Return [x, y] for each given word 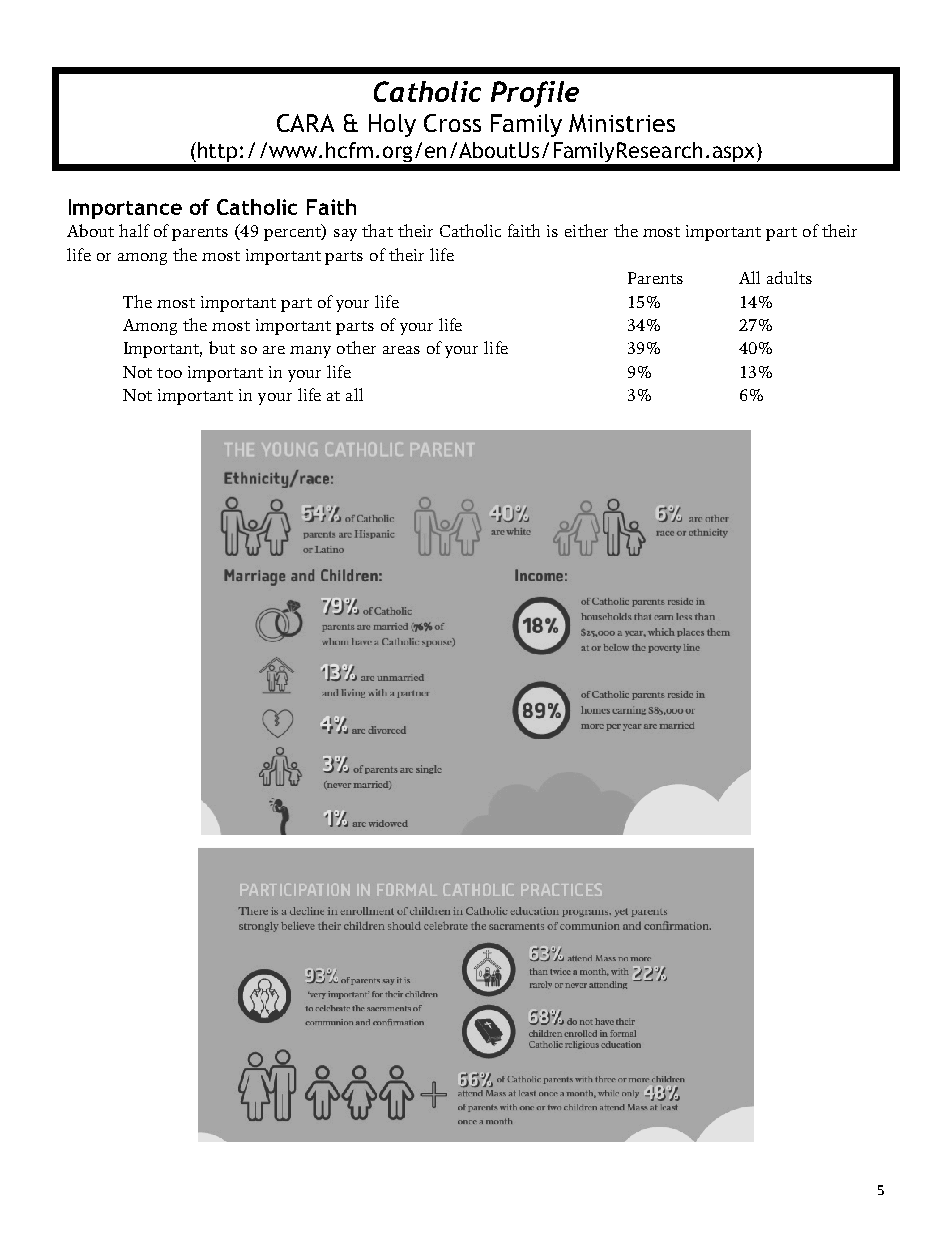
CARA [305, 123]
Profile [535, 94]
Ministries [622, 123]
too [169, 373]
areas [401, 350]
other [356, 347]
